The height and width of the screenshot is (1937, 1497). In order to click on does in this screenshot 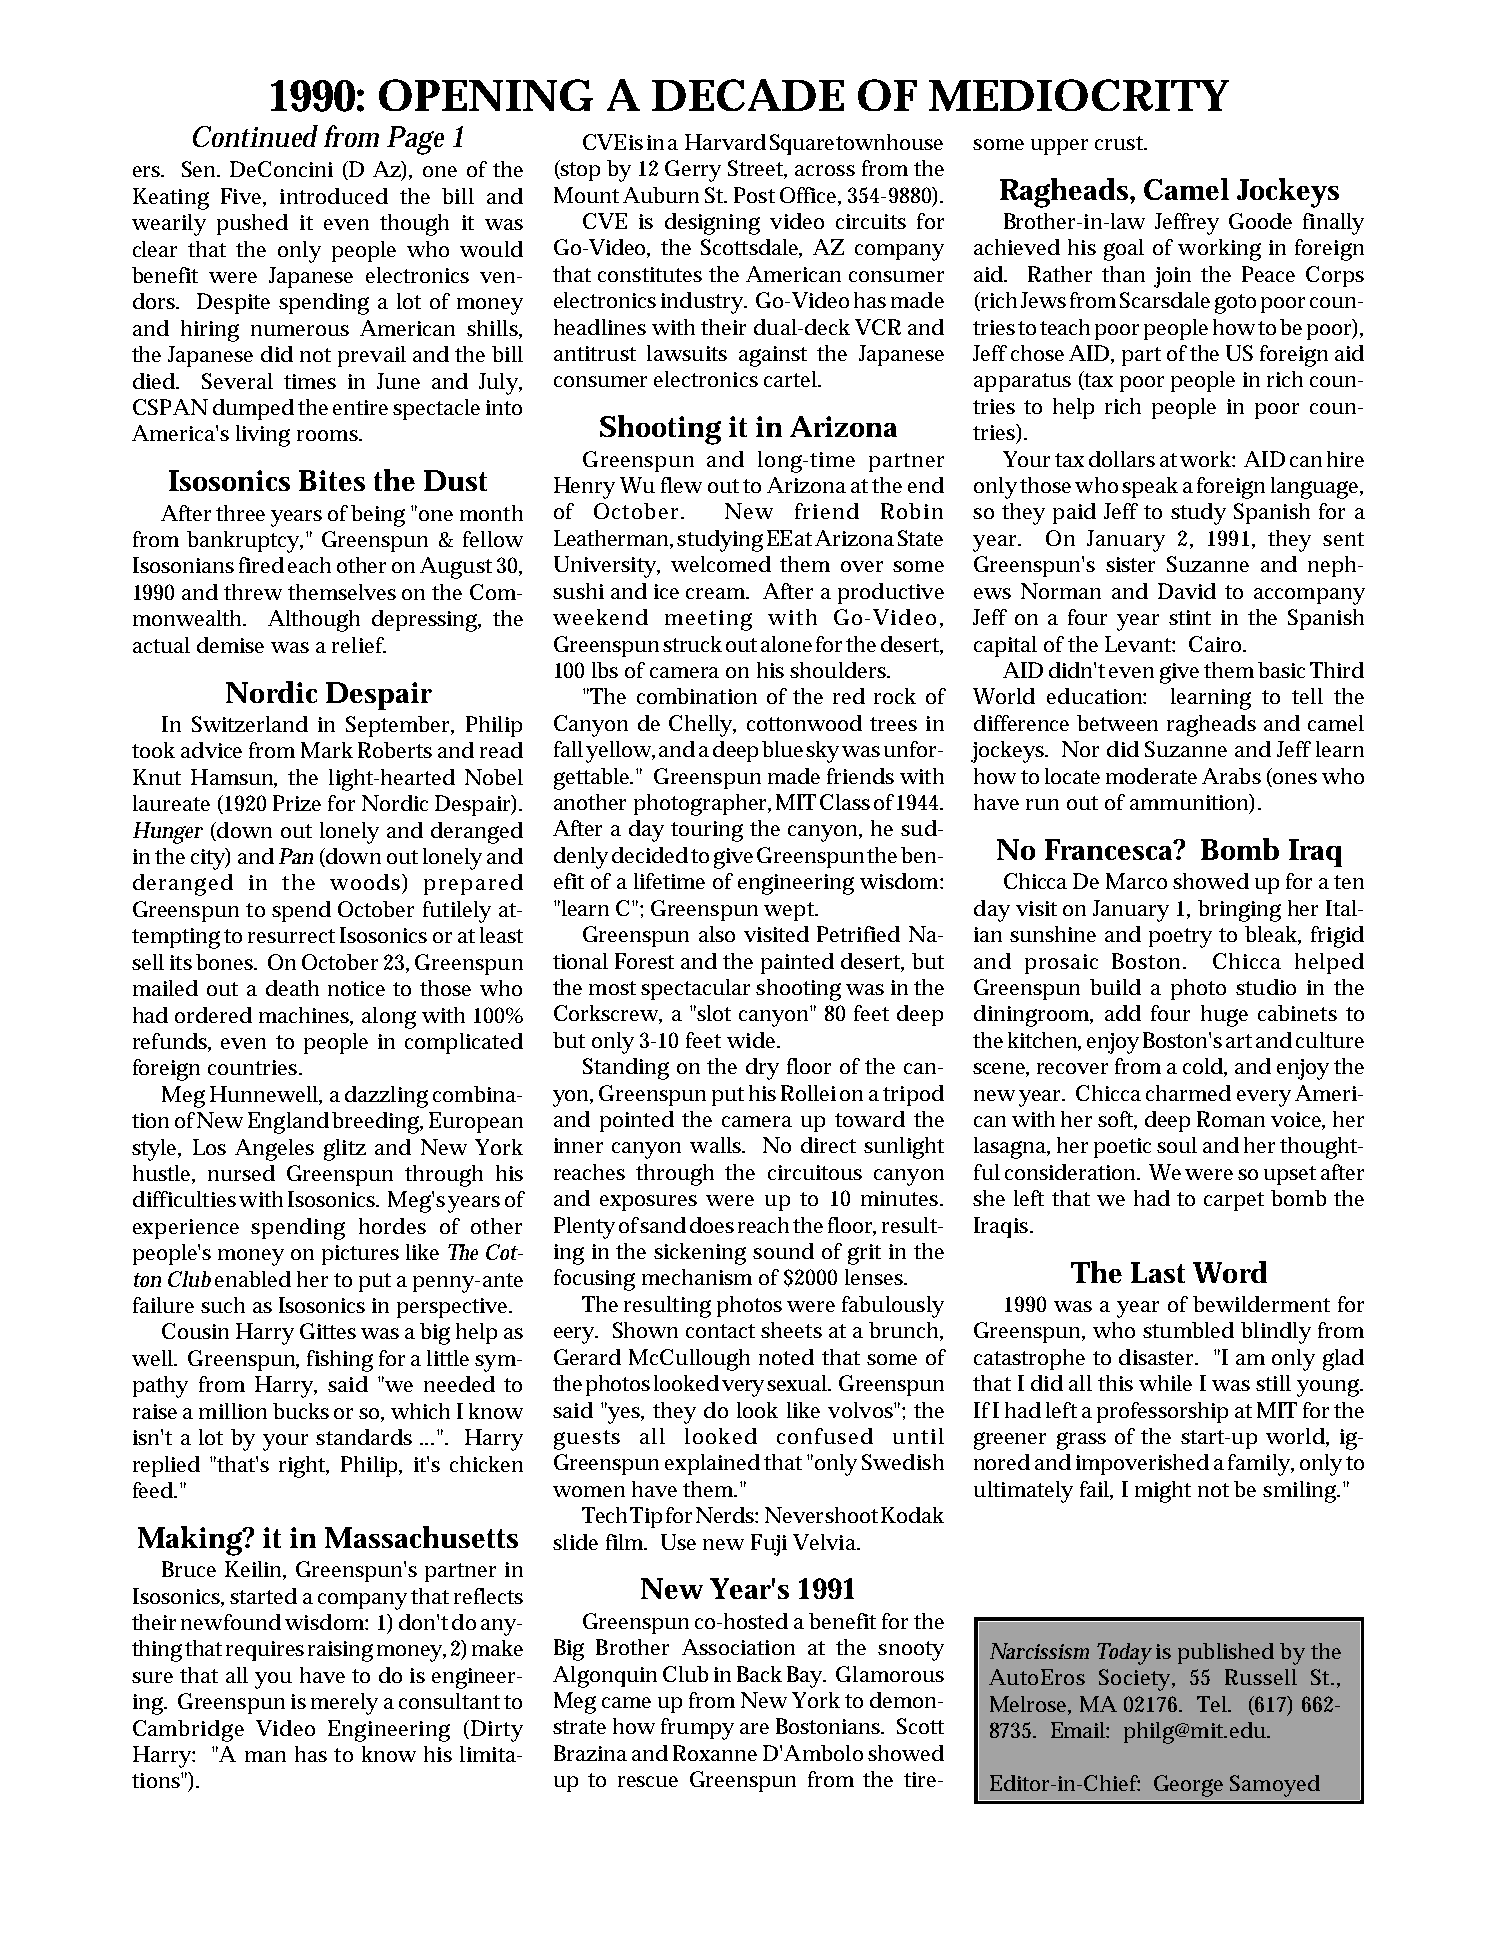, I will do `click(712, 1225)`.
